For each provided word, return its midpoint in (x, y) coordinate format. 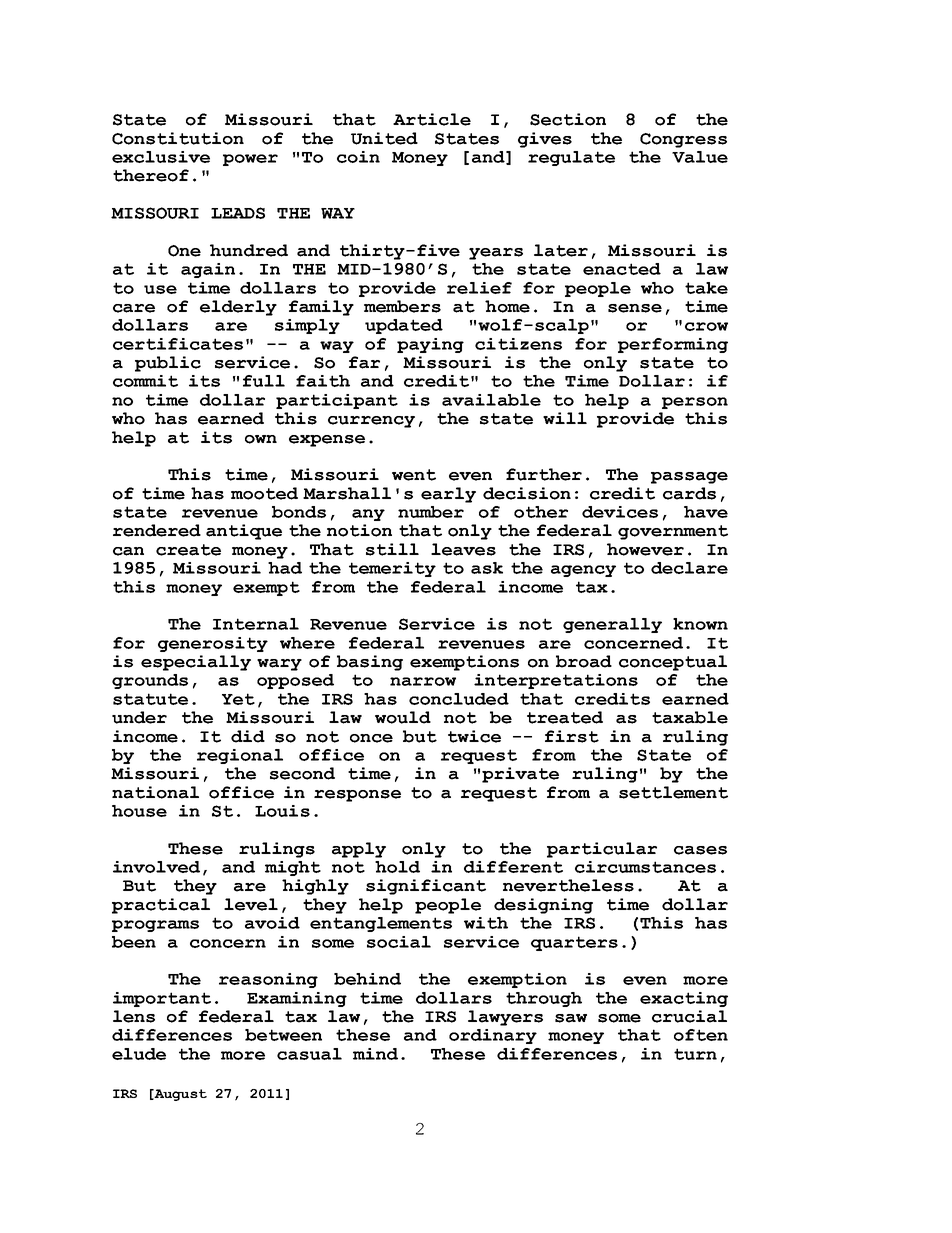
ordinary (493, 1036)
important (162, 999)
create (188, 550)
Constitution (178, 138)
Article (432, 119)
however (645, 549)
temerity (392, 569)
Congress (683, 140)
